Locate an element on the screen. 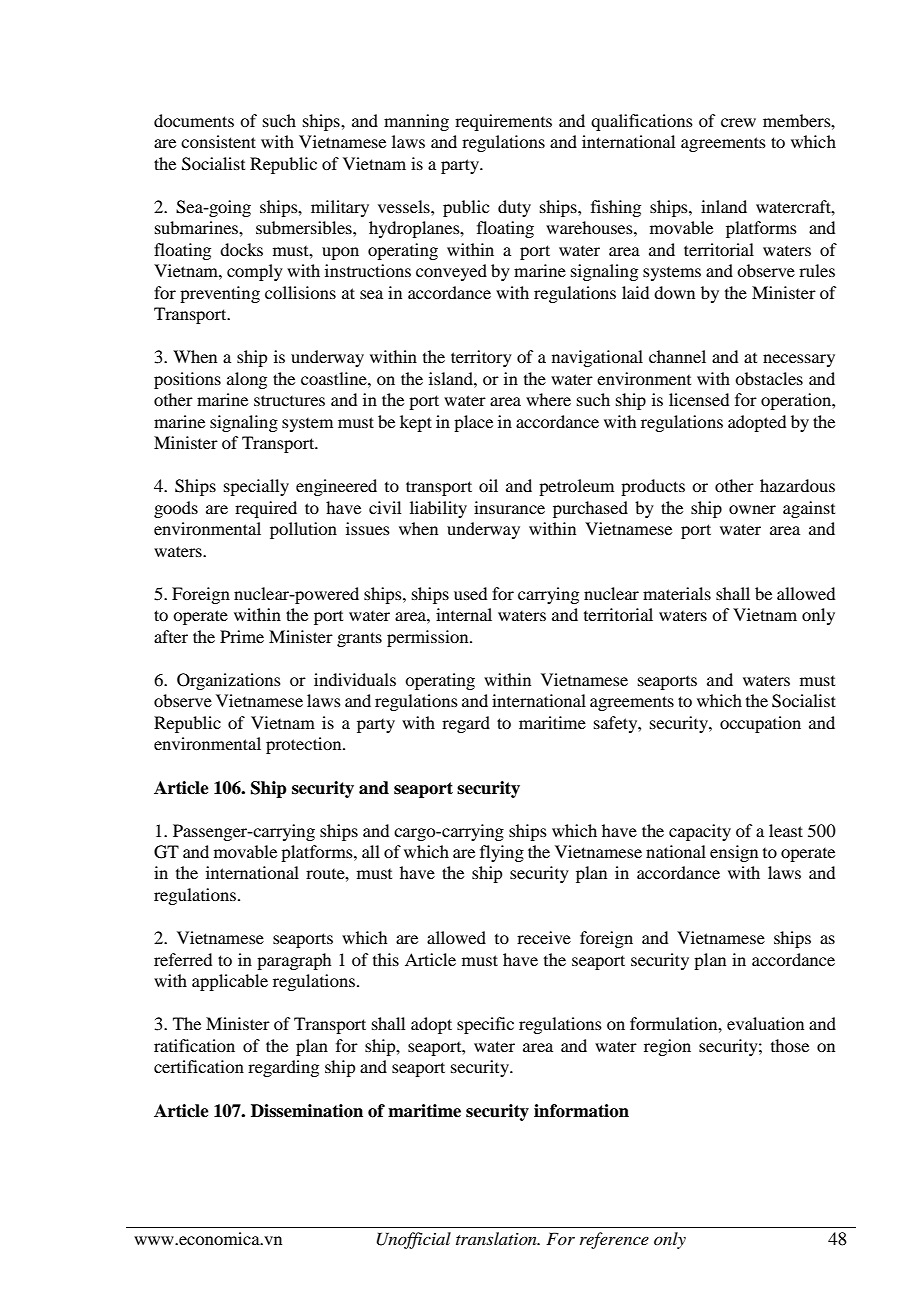 The height and width of the screenshot is (1308, 924). consistent is located at coordinates (218, 141).
